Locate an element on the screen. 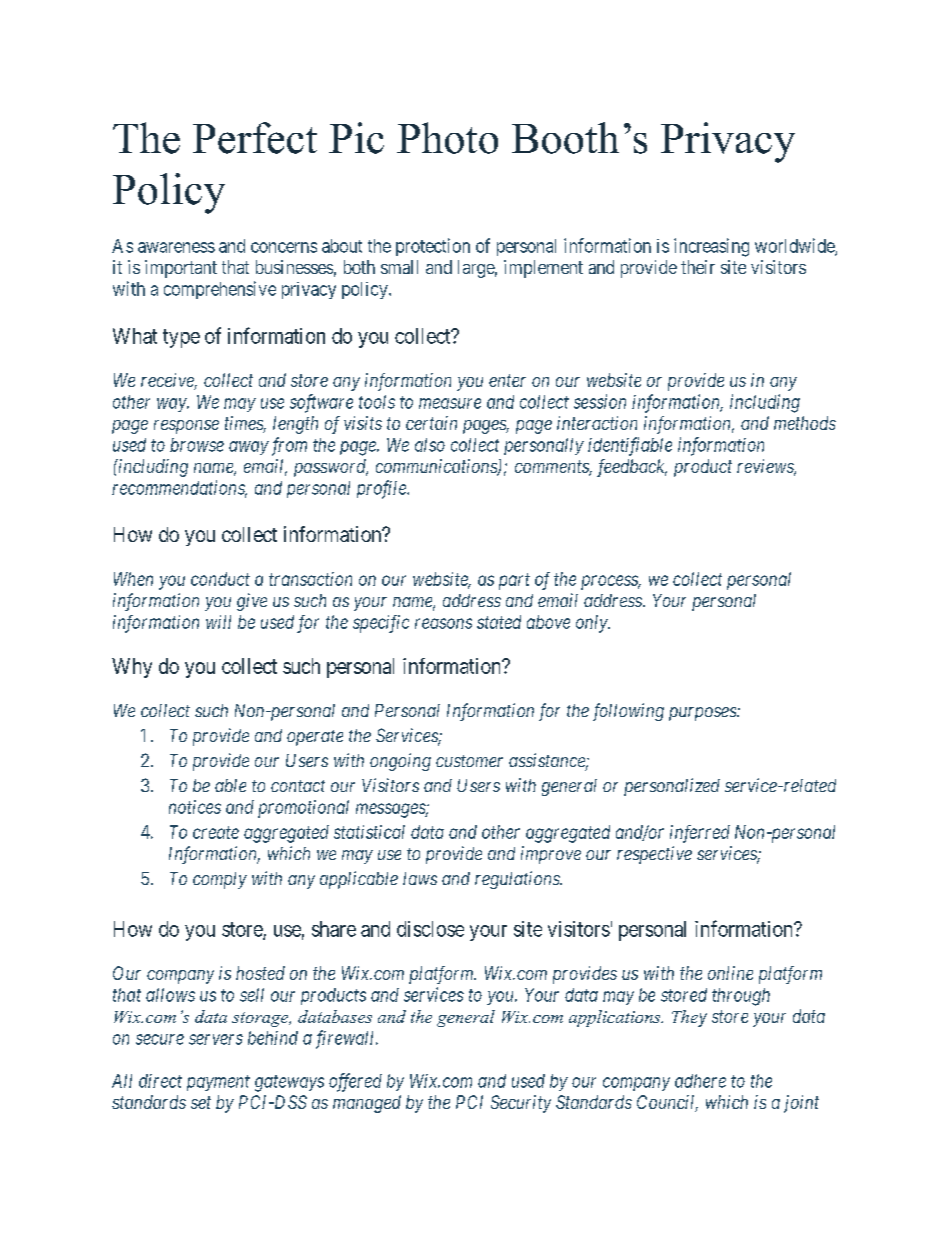 This screenshot has width=952, height=1233. customer is located at coordinates (469, 761).
